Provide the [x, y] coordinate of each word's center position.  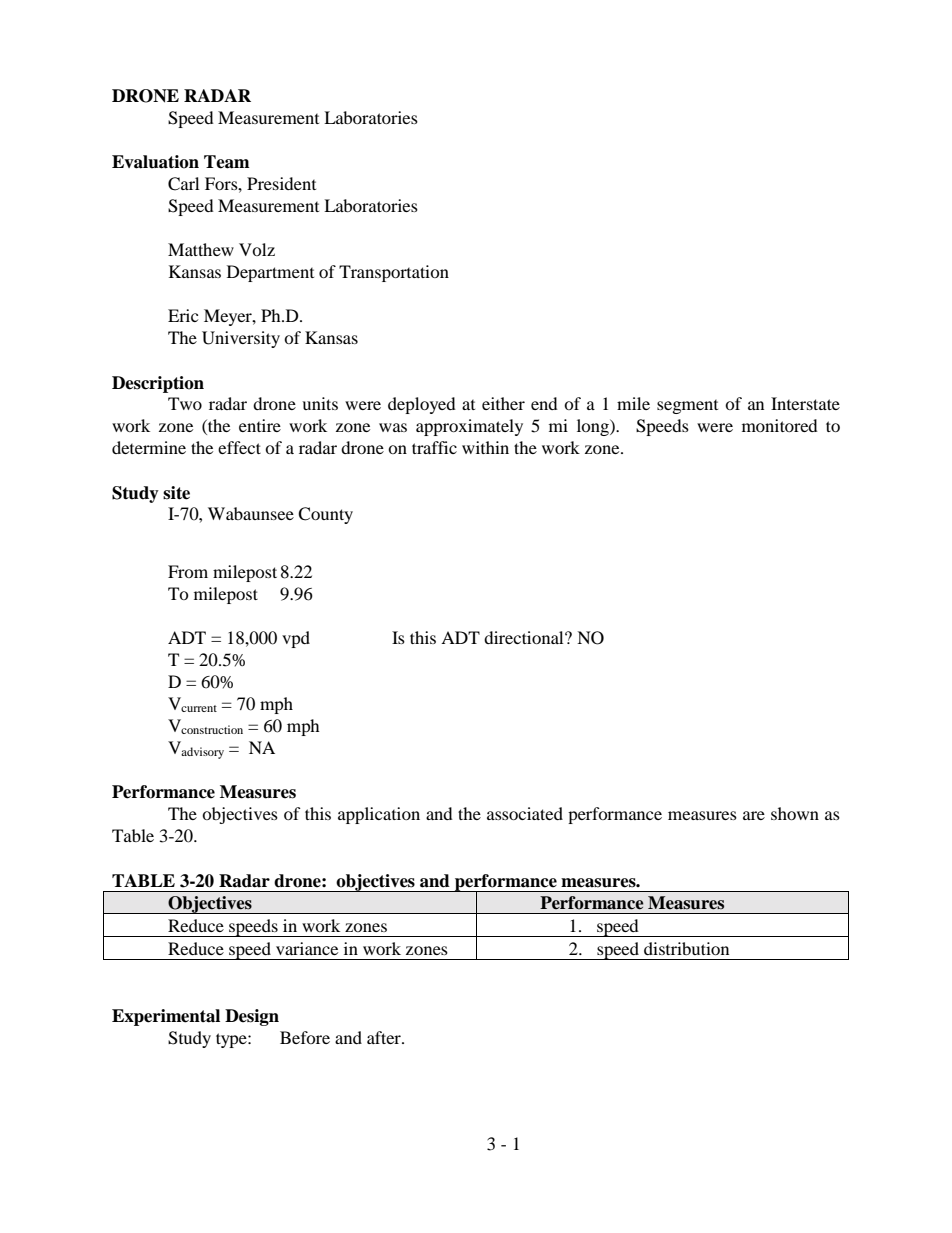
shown [795, 813]
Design [252, 1017]
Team [227, 162]
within [485, 447]
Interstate [805, 403]
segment [687, 407]
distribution [686, 948]
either [503, 403]
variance [307, 948]
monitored [780, 425]
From [188, 571]
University [241, 339]
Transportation [394, 273]
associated [525, 813]
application [379, 815]
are [754, 815]
